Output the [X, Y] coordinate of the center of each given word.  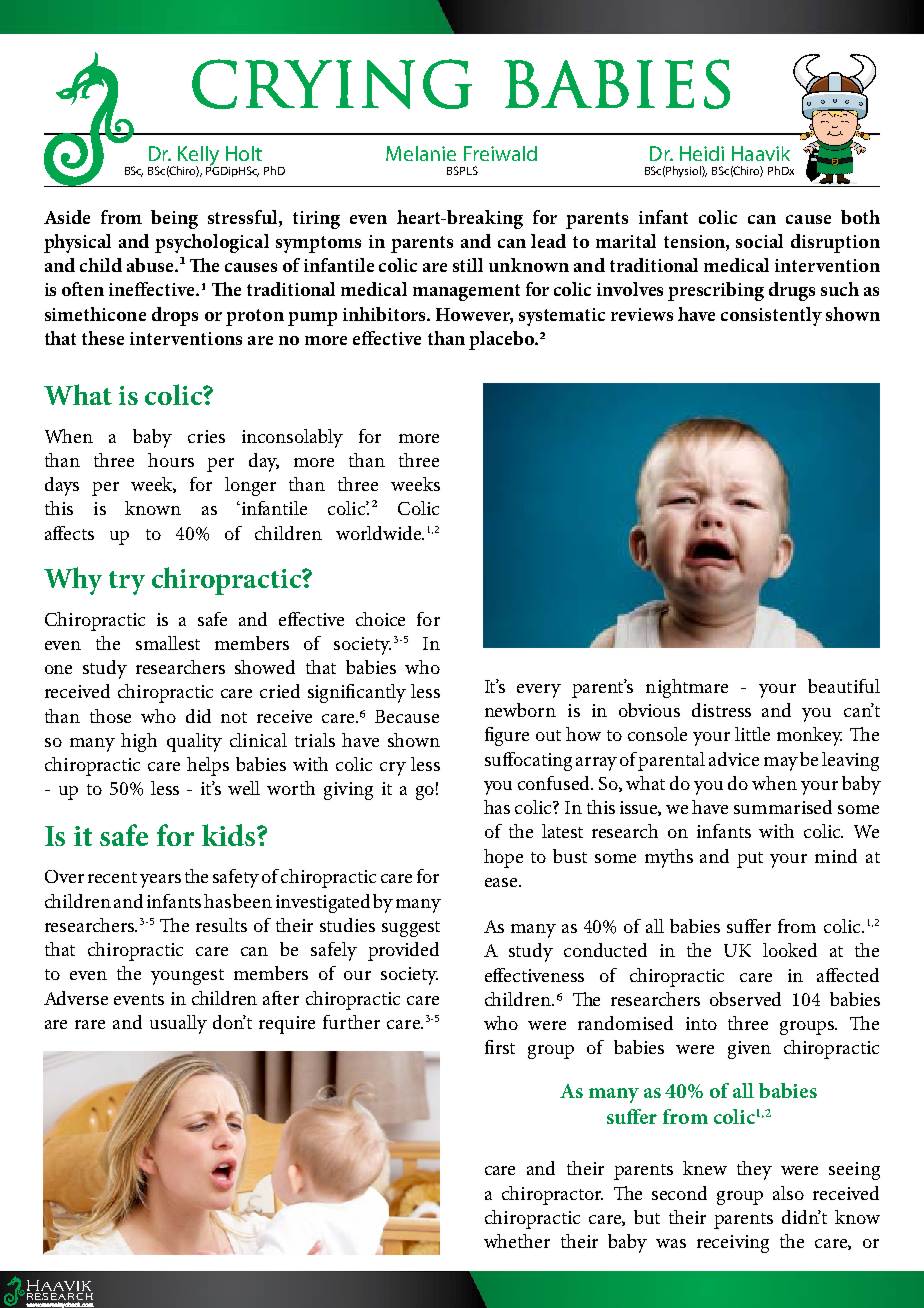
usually [178, 1024]
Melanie [421, 153]
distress [721, 710]
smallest [168, 643]
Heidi [702, 153]
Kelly [198, 157]
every [539, 691]
